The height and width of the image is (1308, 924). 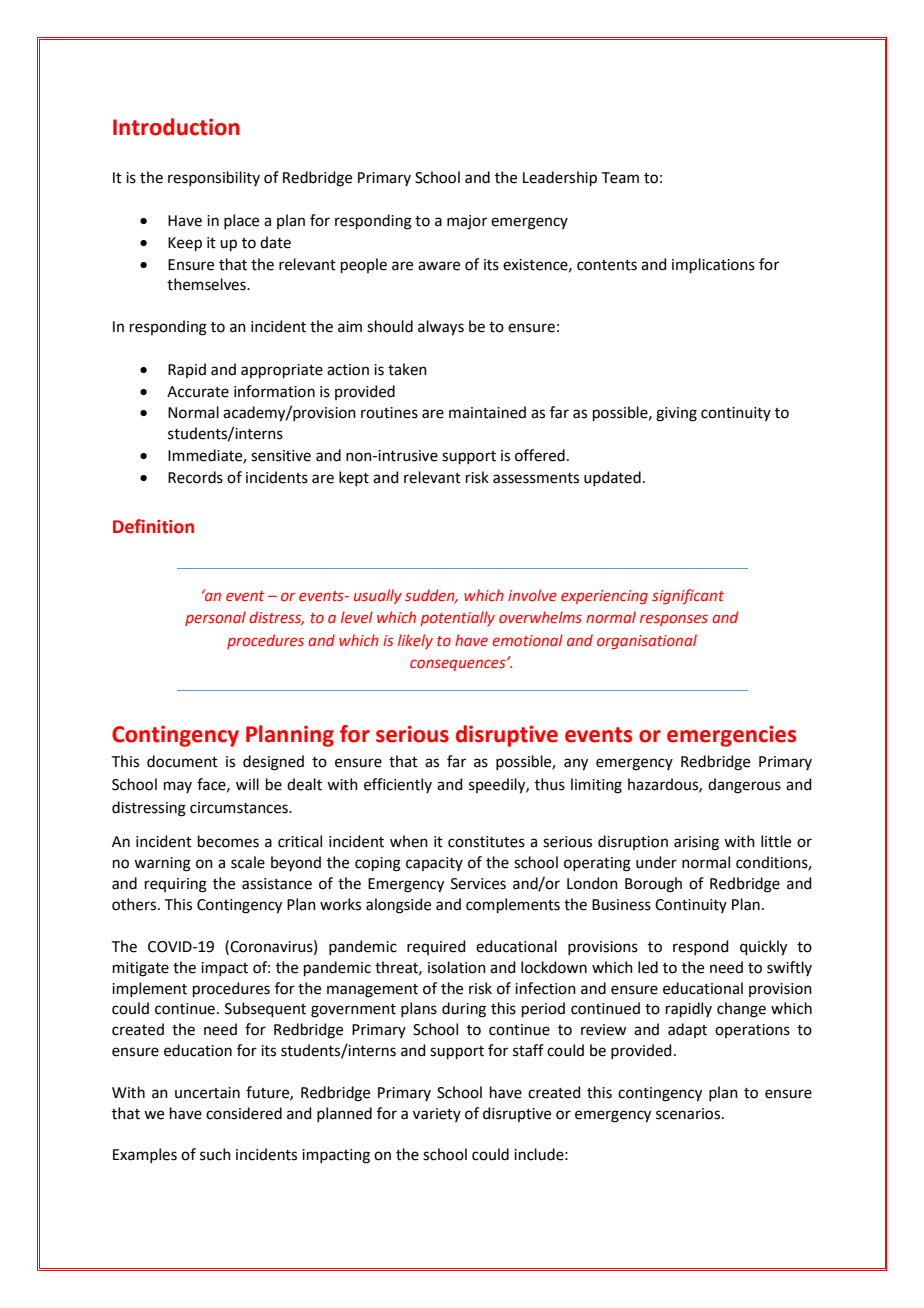 I want to click on Team, so click(x=620, y=178).
